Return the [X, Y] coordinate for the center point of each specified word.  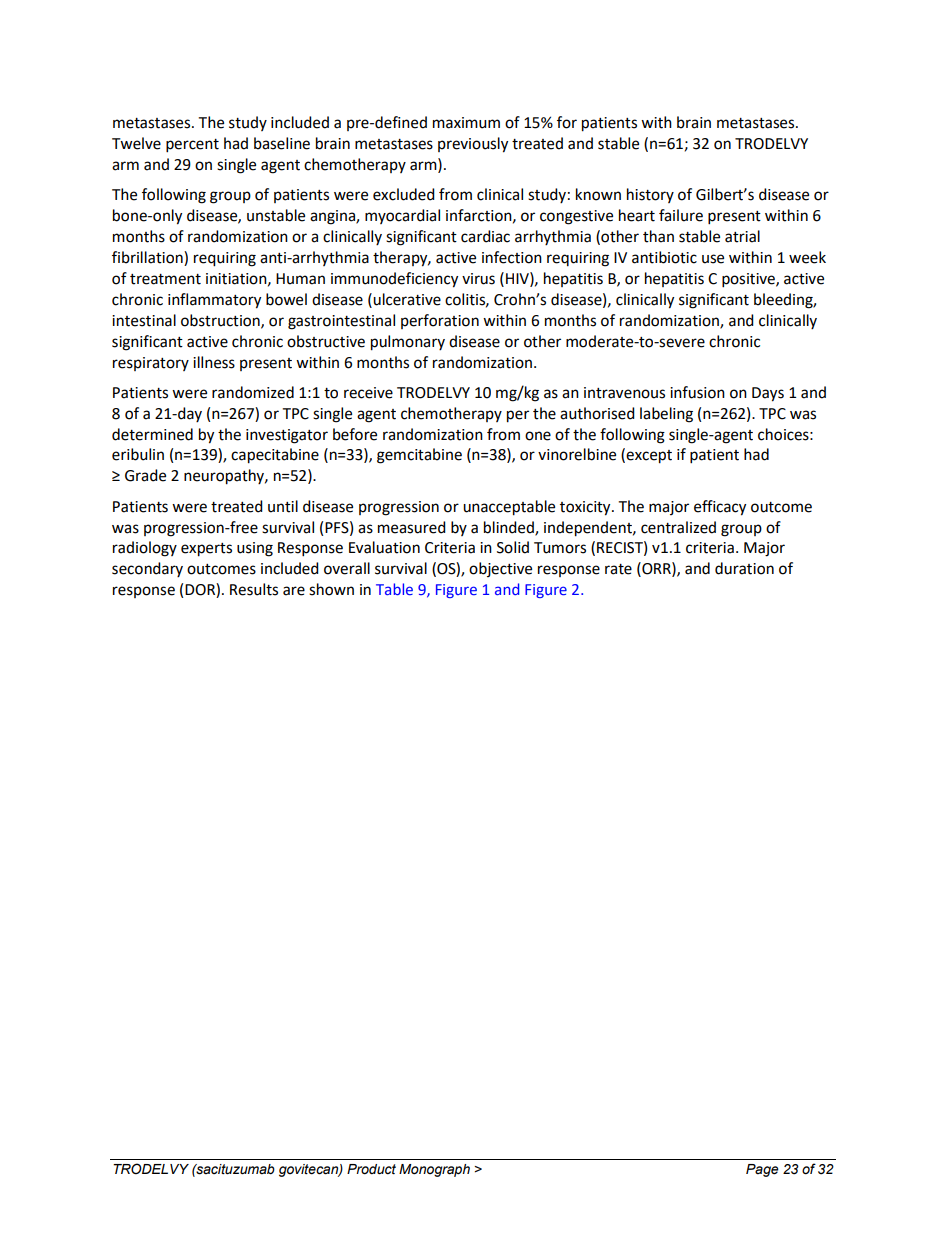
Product [371, 1169]
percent [192, 146]
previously [473, 145]
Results [254, 589]
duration [744, 568]
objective [500, 569]
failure [681, 215]
